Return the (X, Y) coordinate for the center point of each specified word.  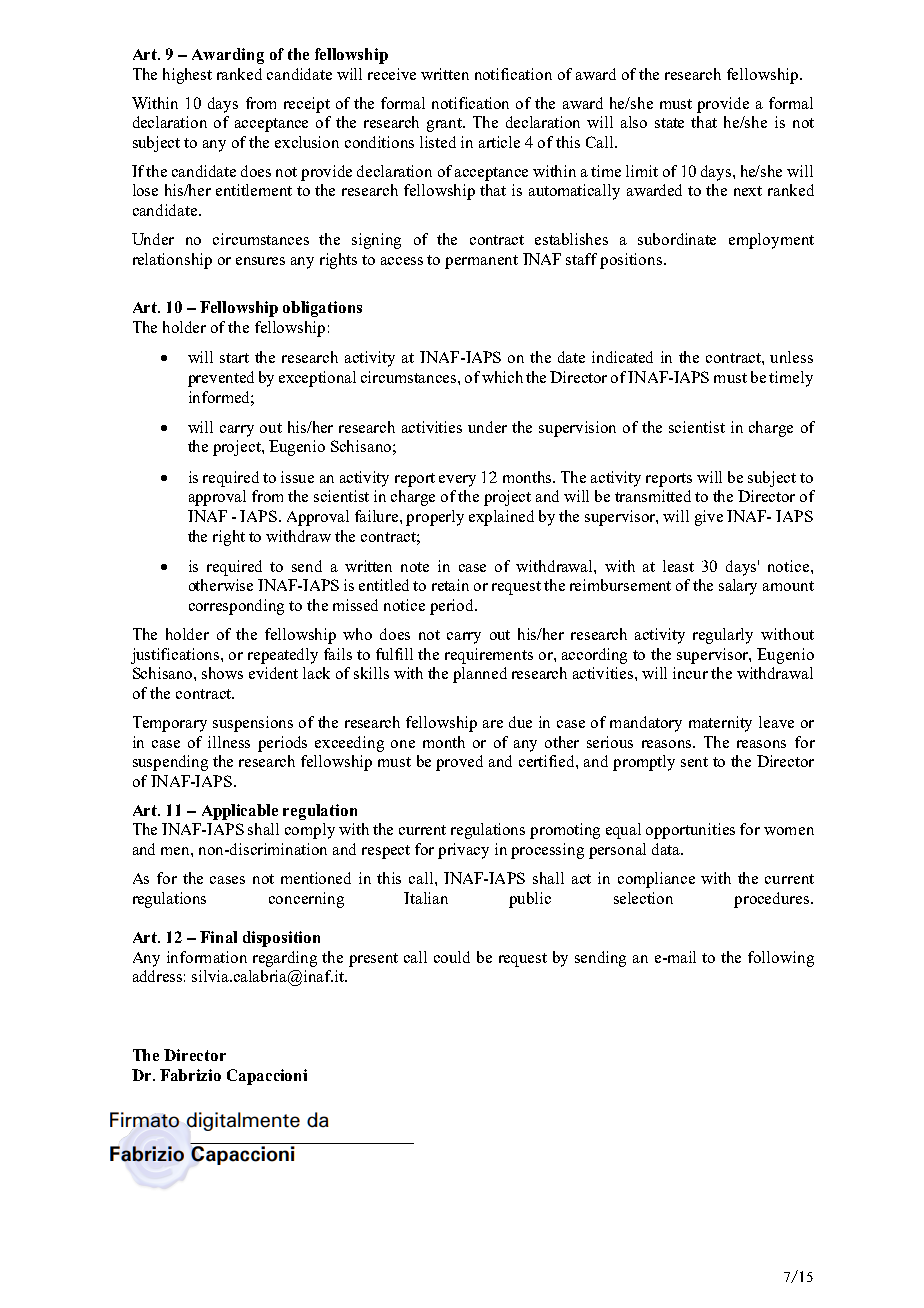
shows (222, 673)
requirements (489, 656)
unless (791, 357)
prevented (221, 379)
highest (187, 76)
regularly (723, 636)
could (452, 957)
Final (218, 937)
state (669, 123)
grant (446, 125)
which (502, 377)
